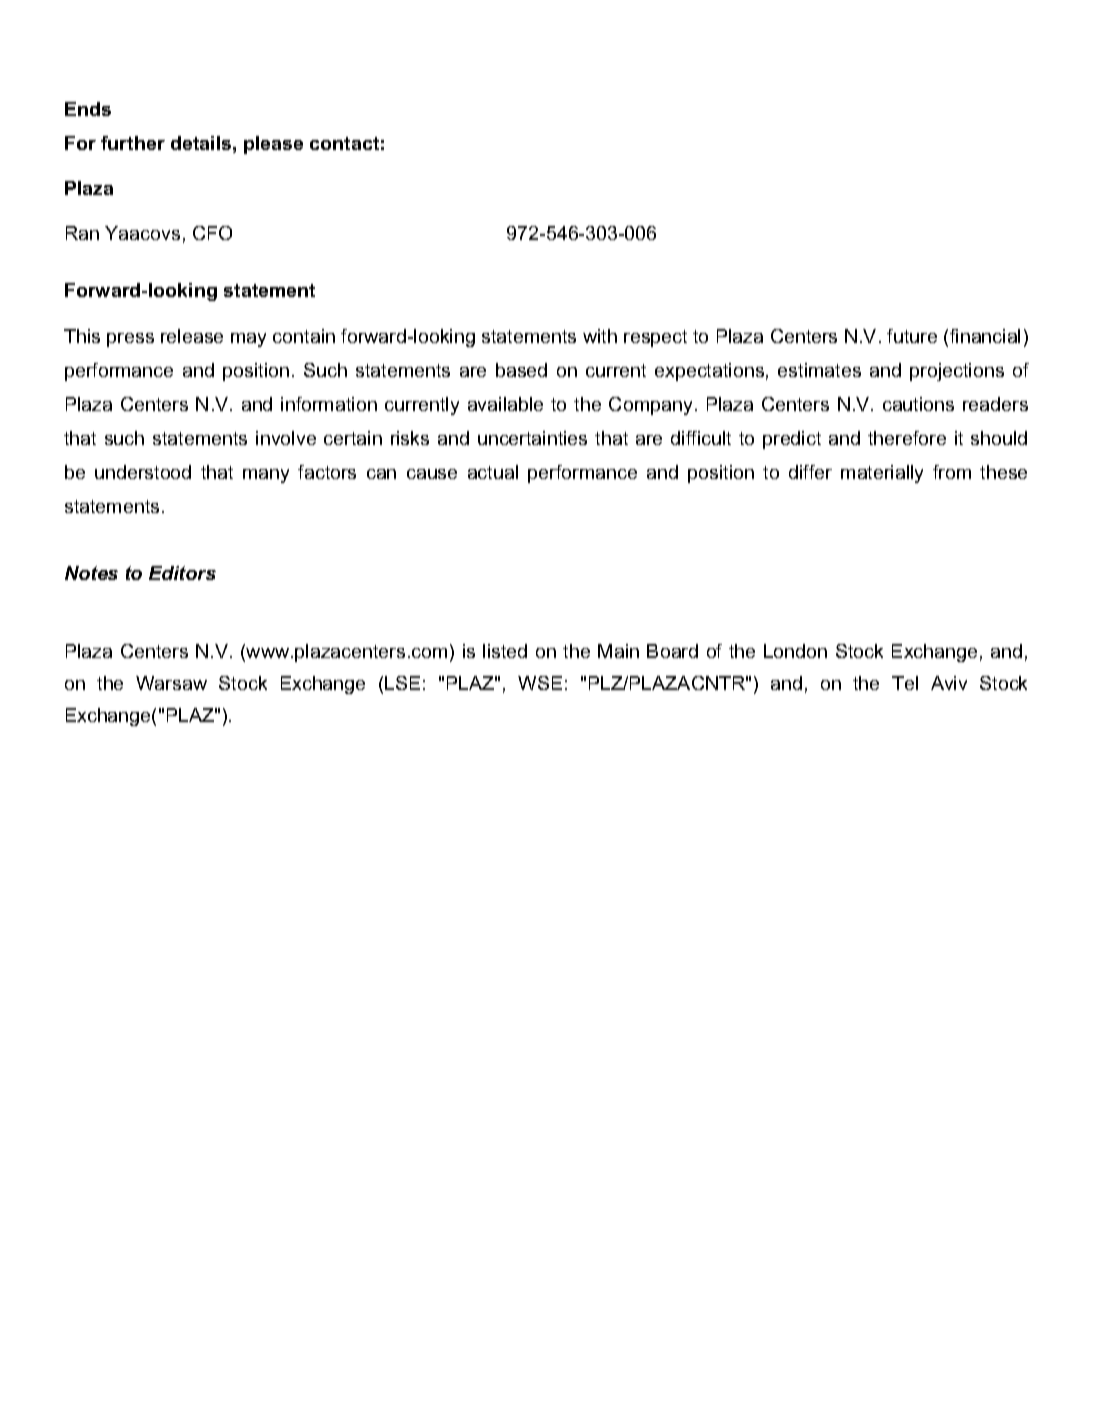 The width and height of the page is (1093, 1414). Describe the element at coordinates (133, 143) in the page. I see `further` at that location.
